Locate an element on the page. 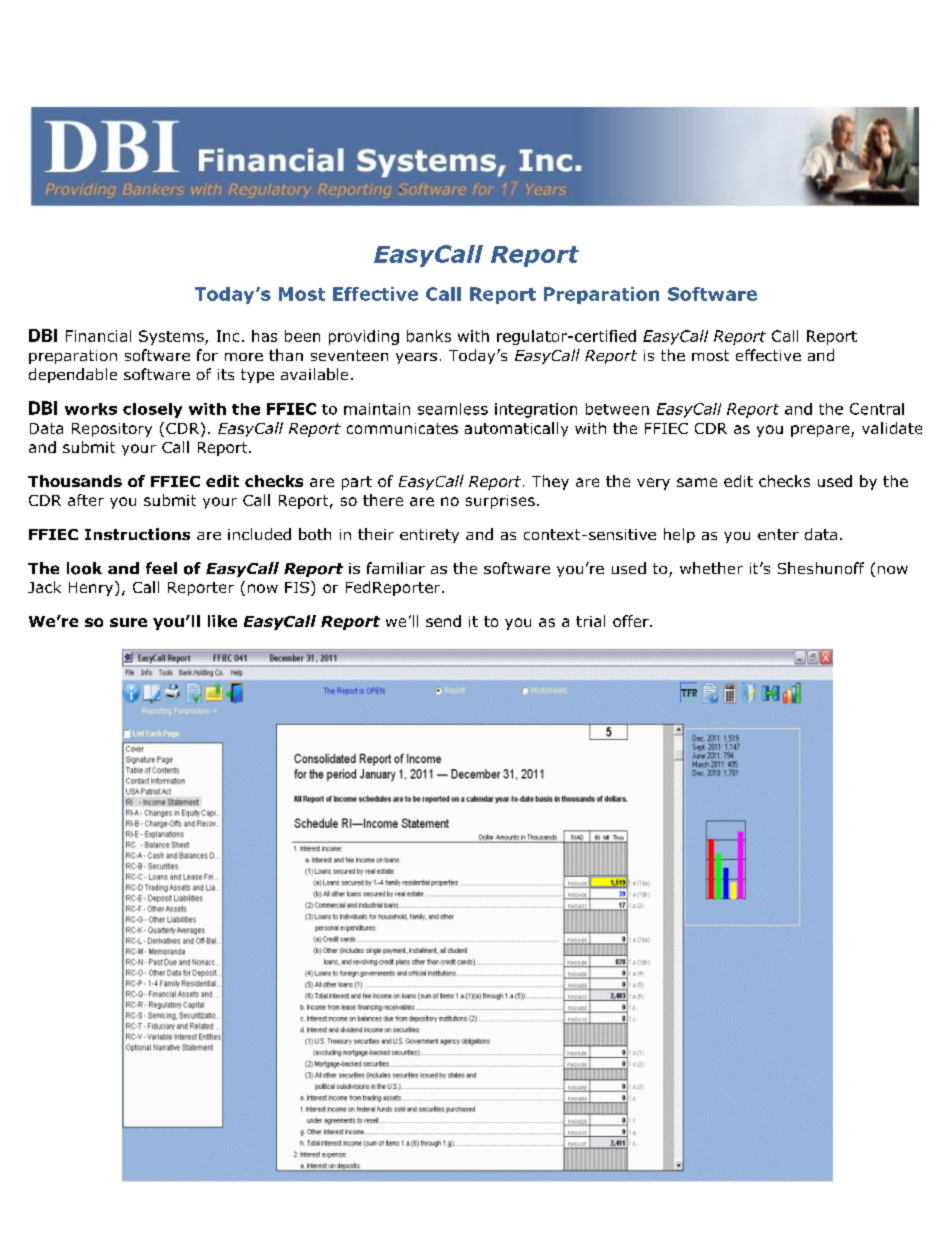 This page has height=1233, width=952. surprises is located at coordinates (500, 502).
